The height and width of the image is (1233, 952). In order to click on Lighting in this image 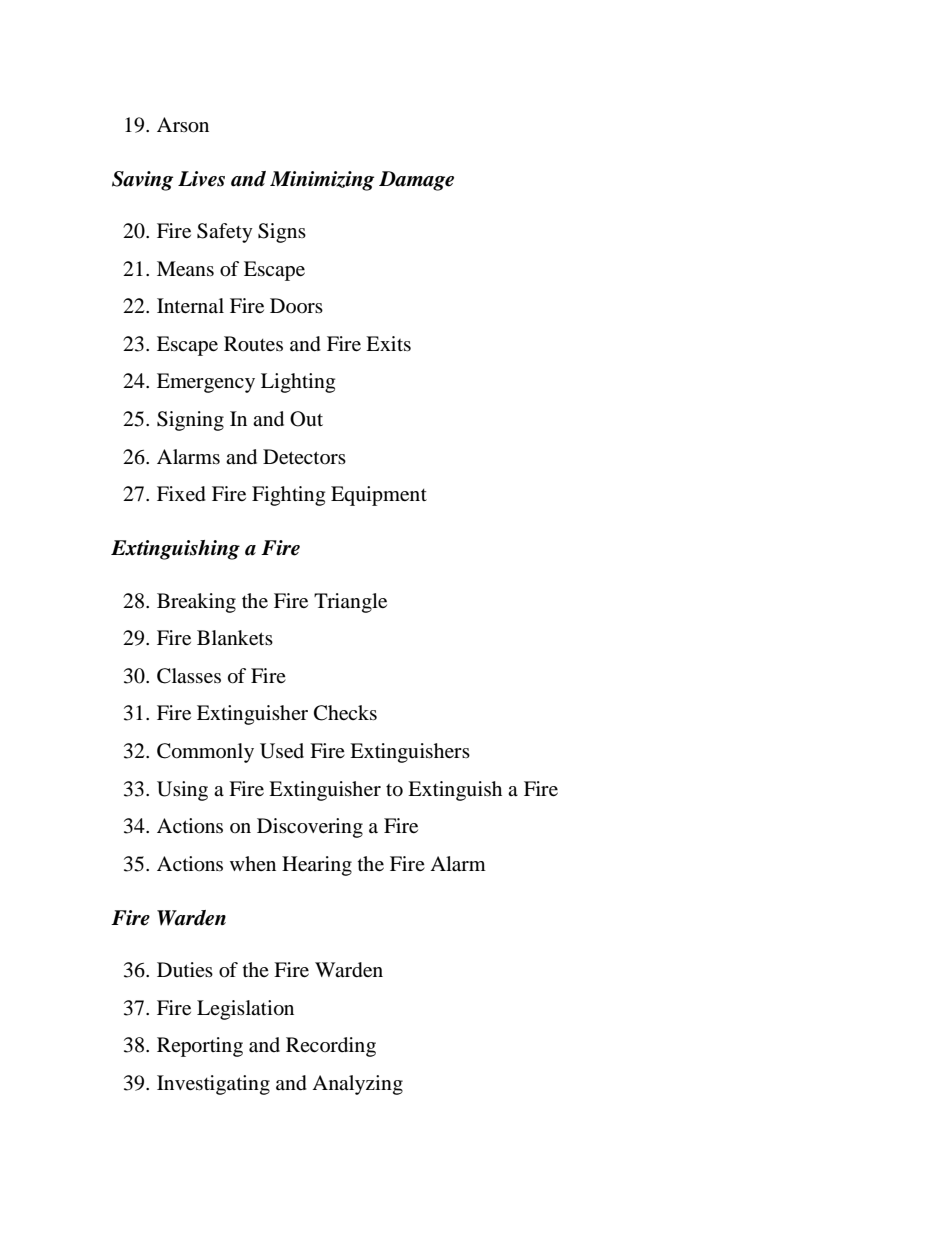, I will do `click(298, 383)`.
